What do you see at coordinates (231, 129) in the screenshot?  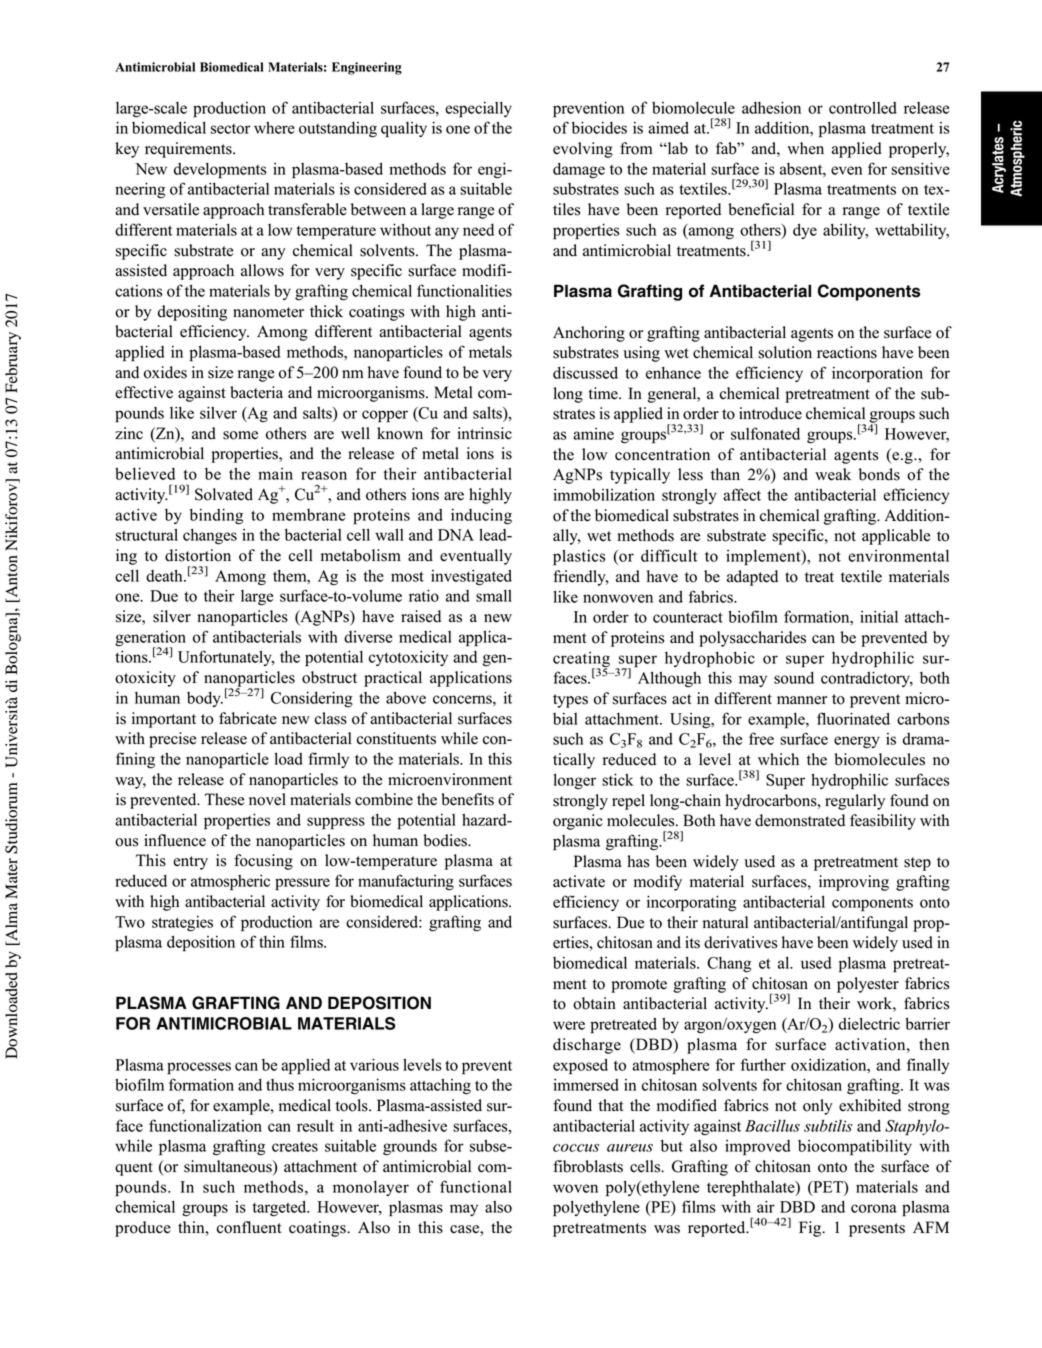 I see `sector` at bounding box center [231, 129].
